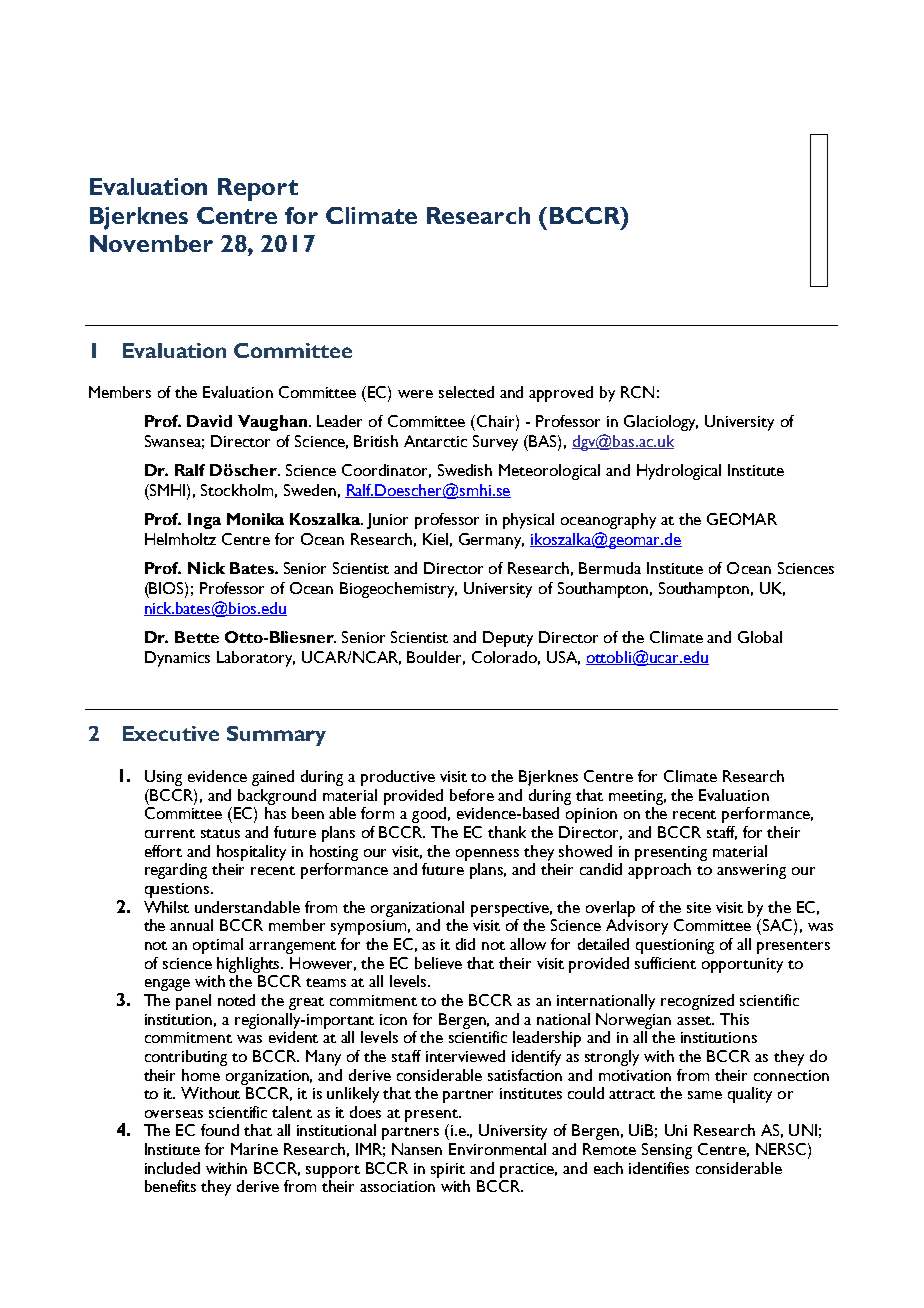 The height and width of the screenshot is (1308, 924). I want to click on Inga, so click(204, 521).
